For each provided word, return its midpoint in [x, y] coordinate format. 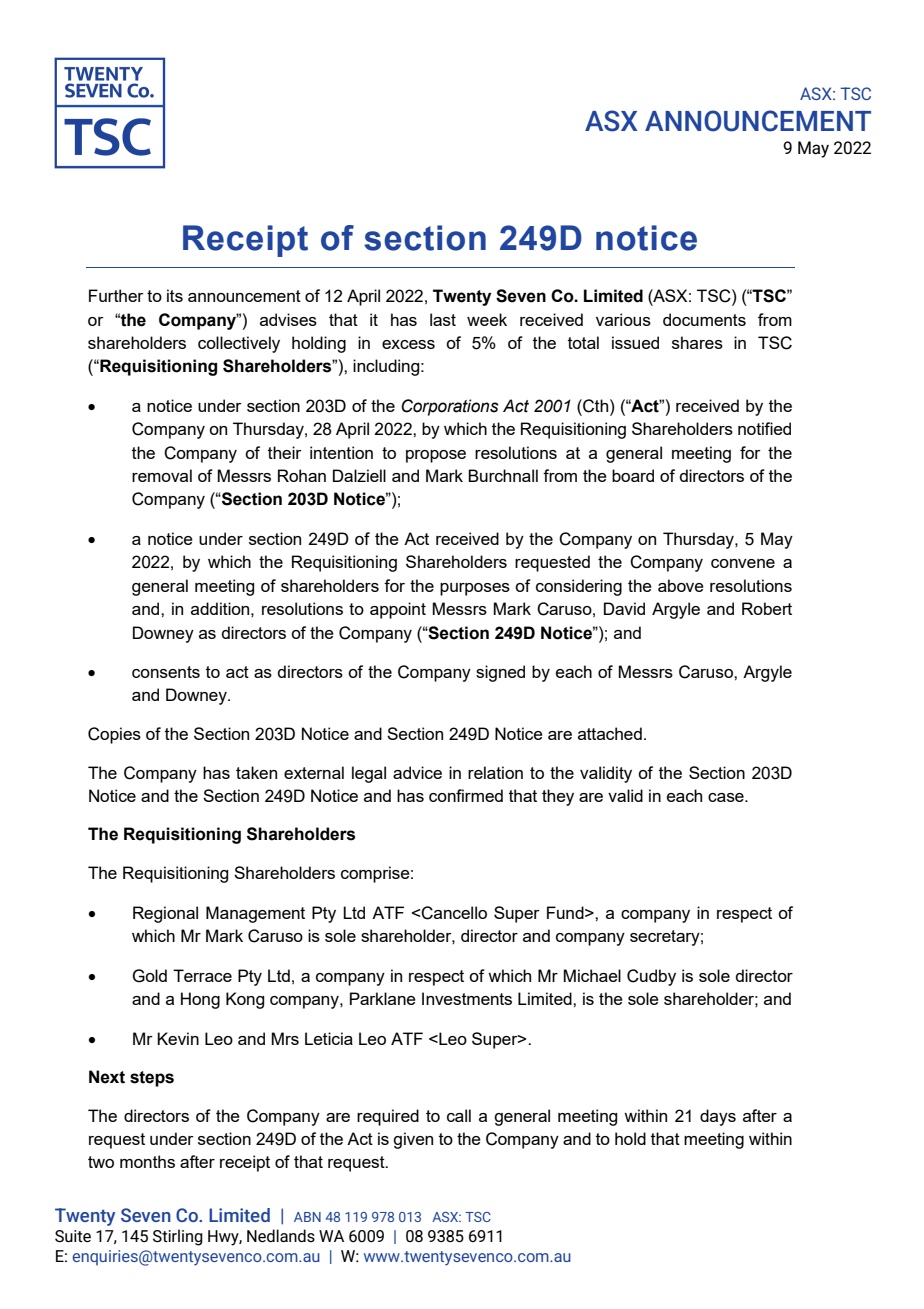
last [443, 319]
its [175, 295]
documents [704, 319]
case [727, 797]
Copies [114, 735]
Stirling [178, 1237]
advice [417, 772]
